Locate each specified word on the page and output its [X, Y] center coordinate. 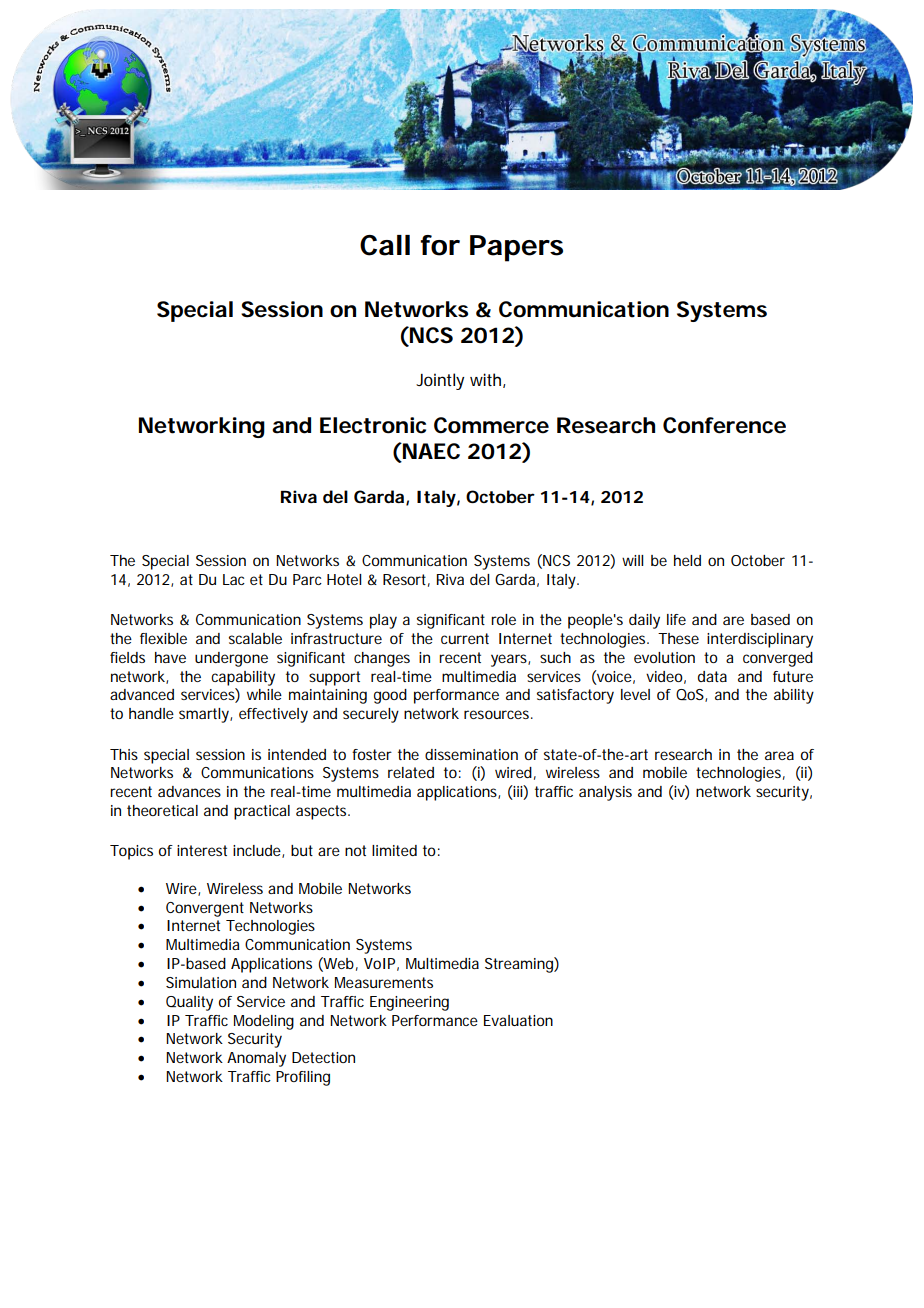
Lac [234, 579]
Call [385, 245]
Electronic [373, 425]
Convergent [205, 909]
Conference [724, 425]
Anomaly [256, 1059]
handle [151, 713]
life [676, 619]
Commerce [491, 425]
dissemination [471, 754]
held [687, 560]
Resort [406, 580]
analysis [605, 793]
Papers [516, 248]
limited [394, 850]
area [779, 755]
